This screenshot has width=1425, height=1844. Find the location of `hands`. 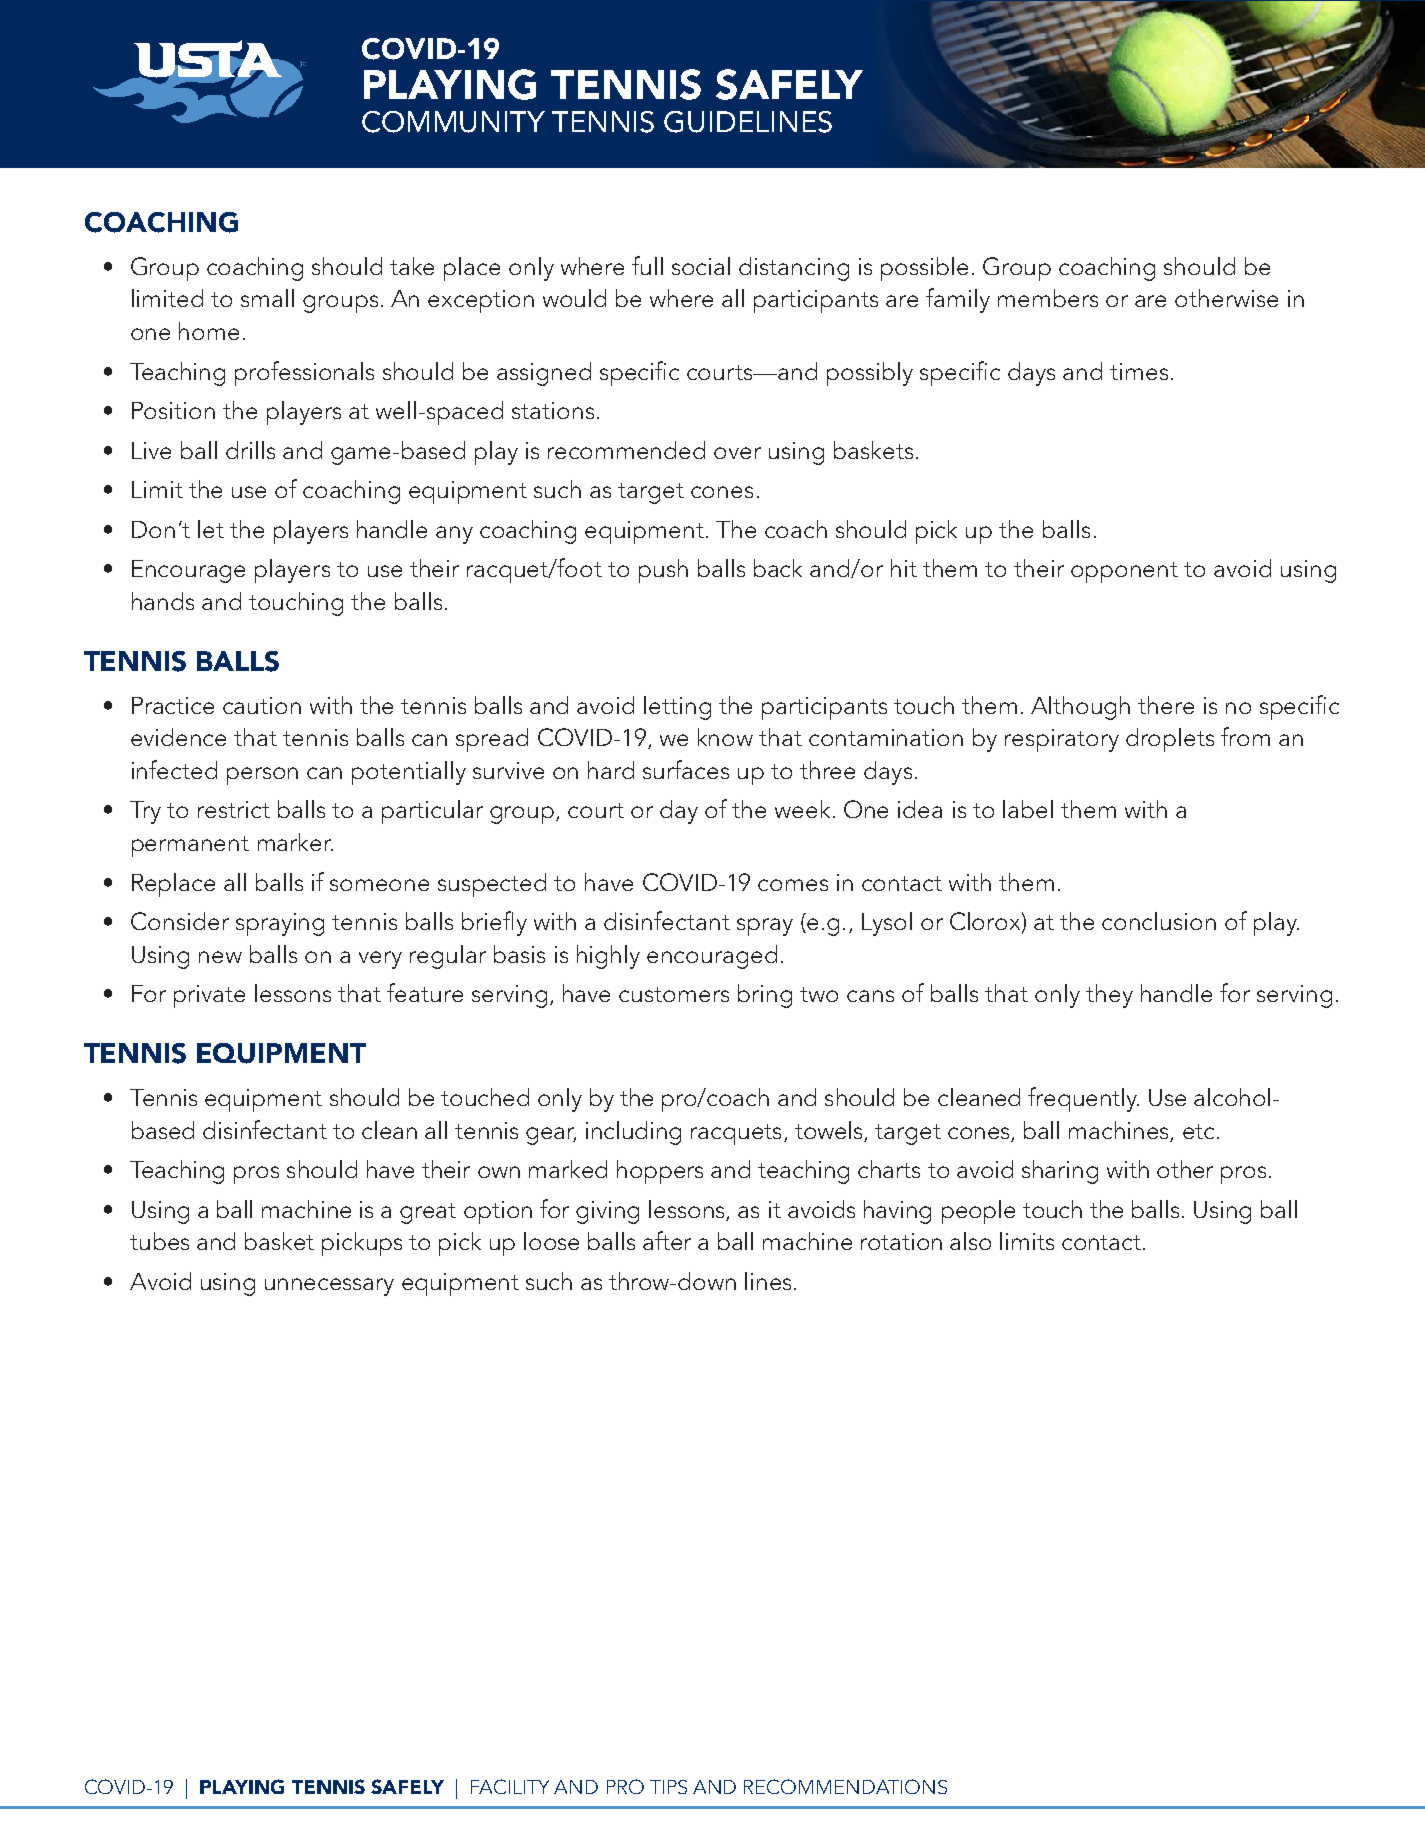

hands is located at coordinates (163, 601).
